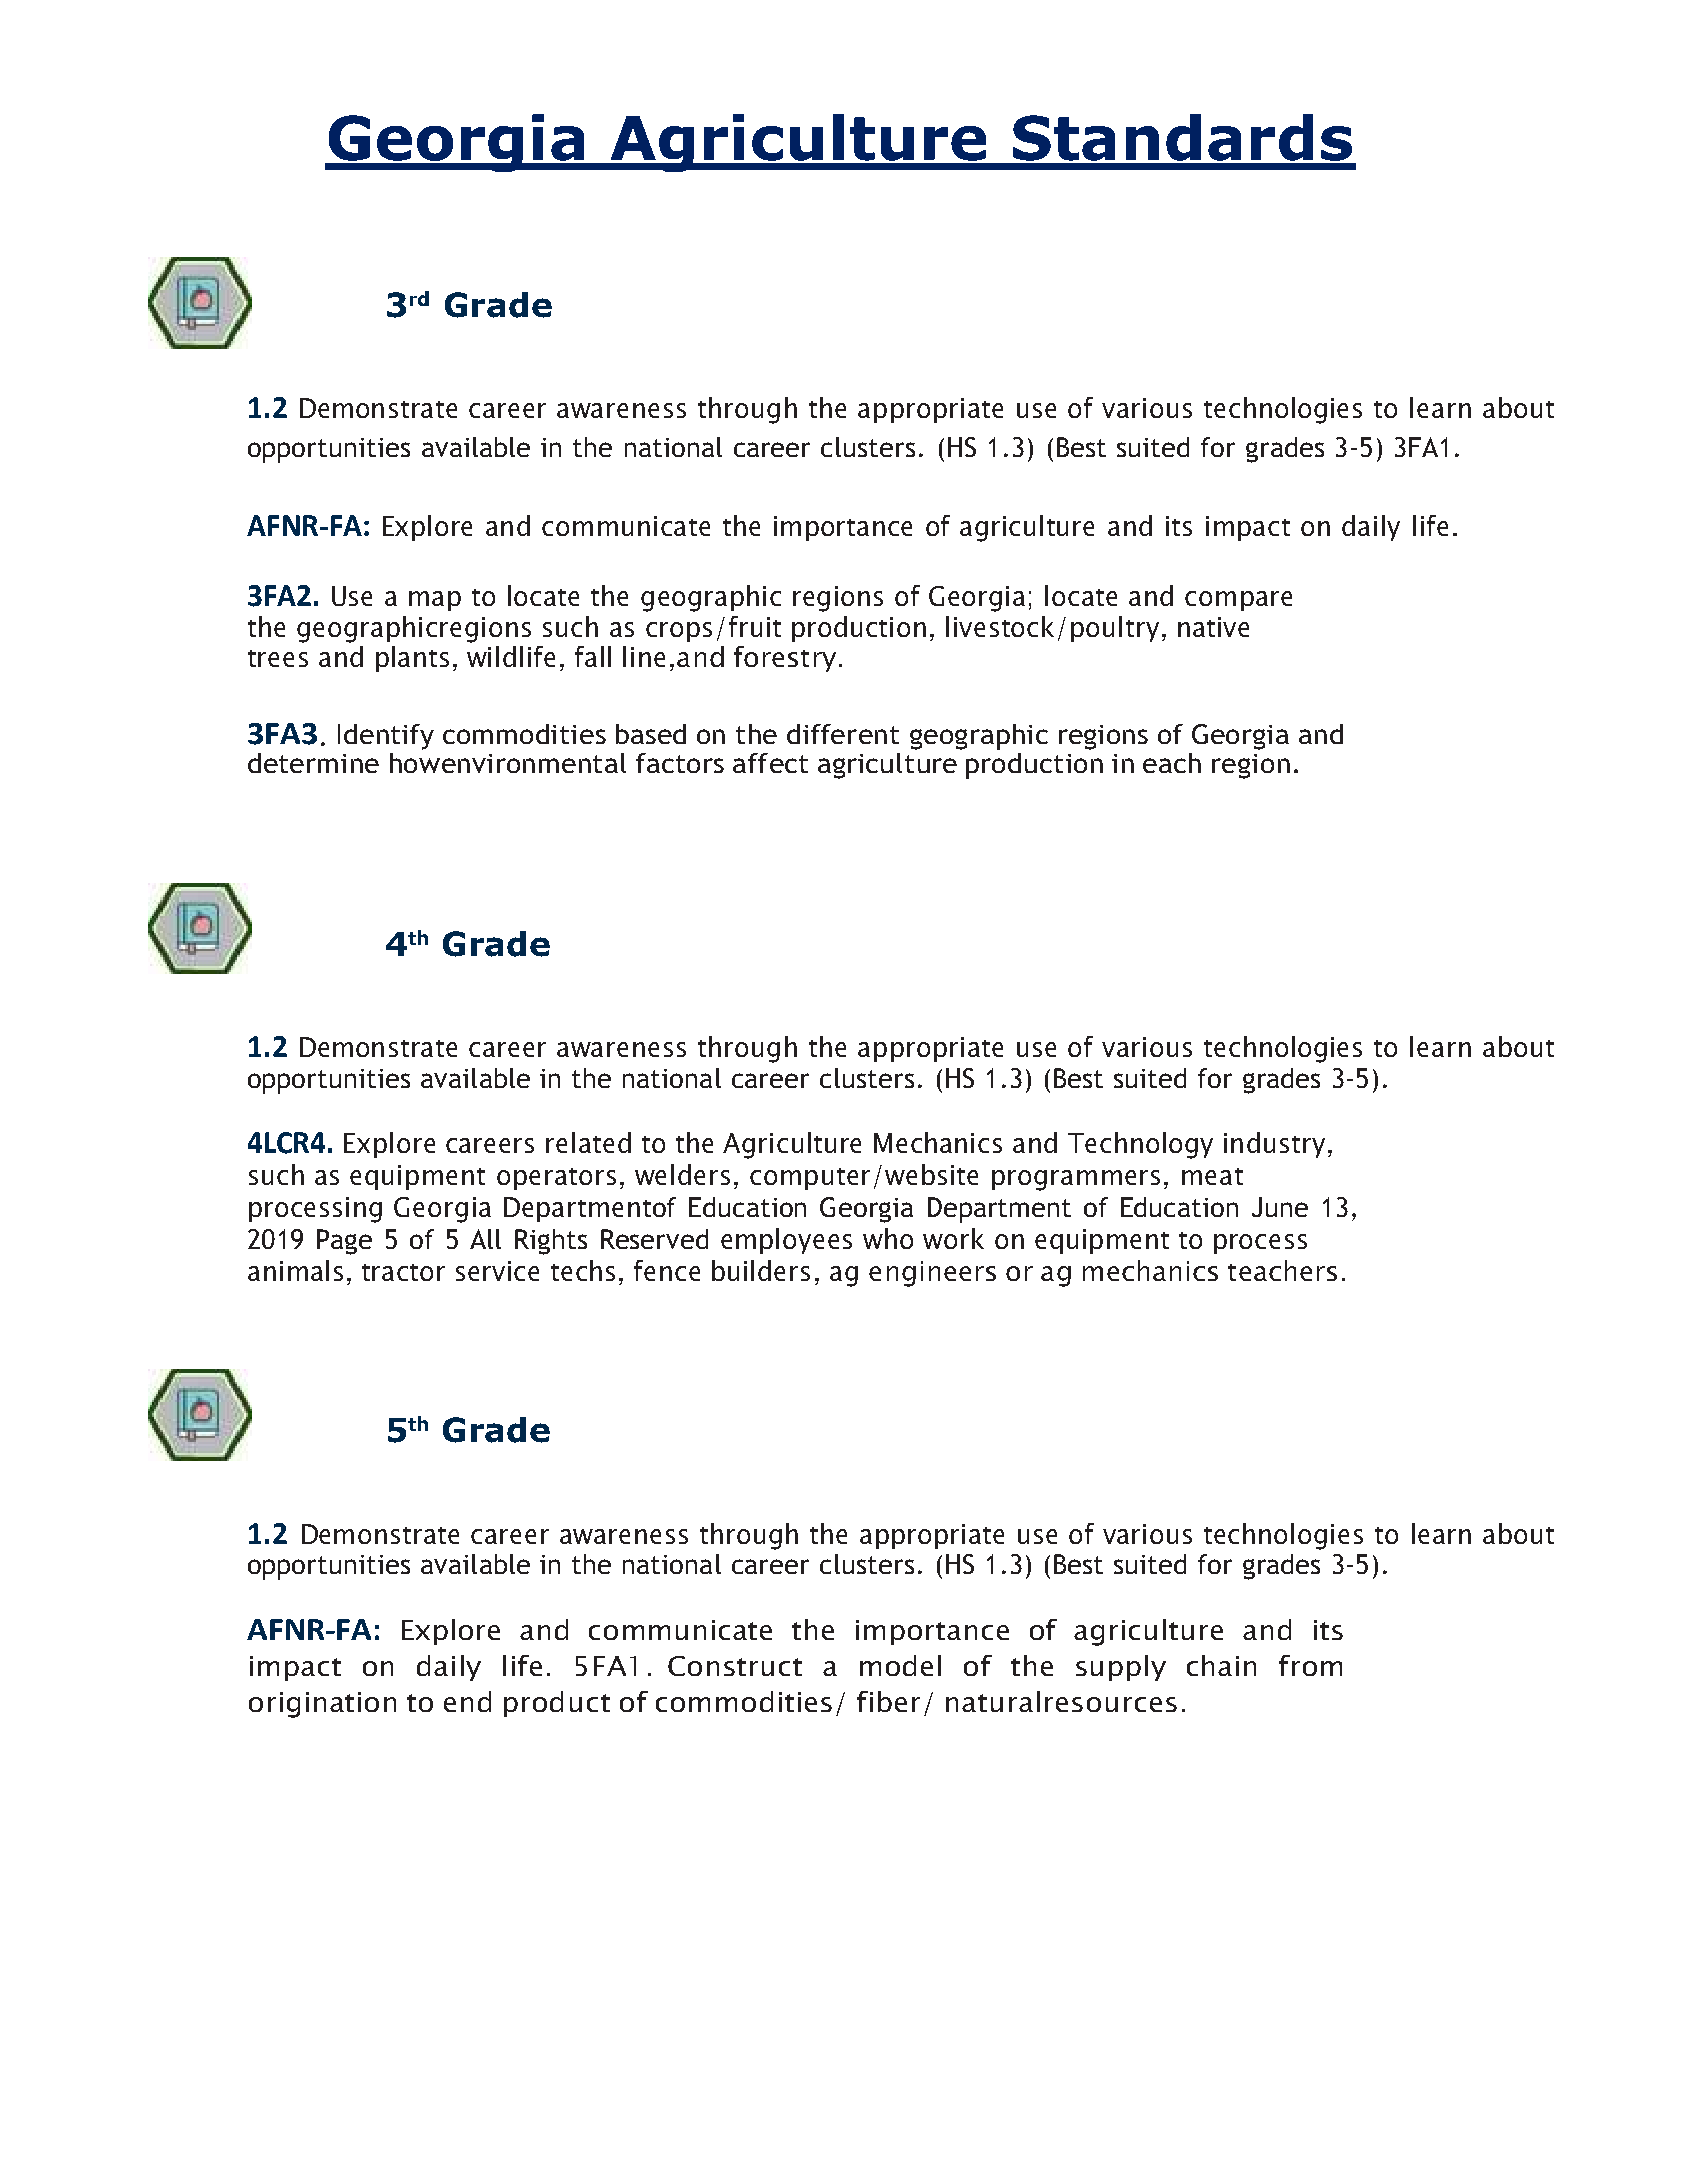  I want to click on related, so click(588, 1142).
